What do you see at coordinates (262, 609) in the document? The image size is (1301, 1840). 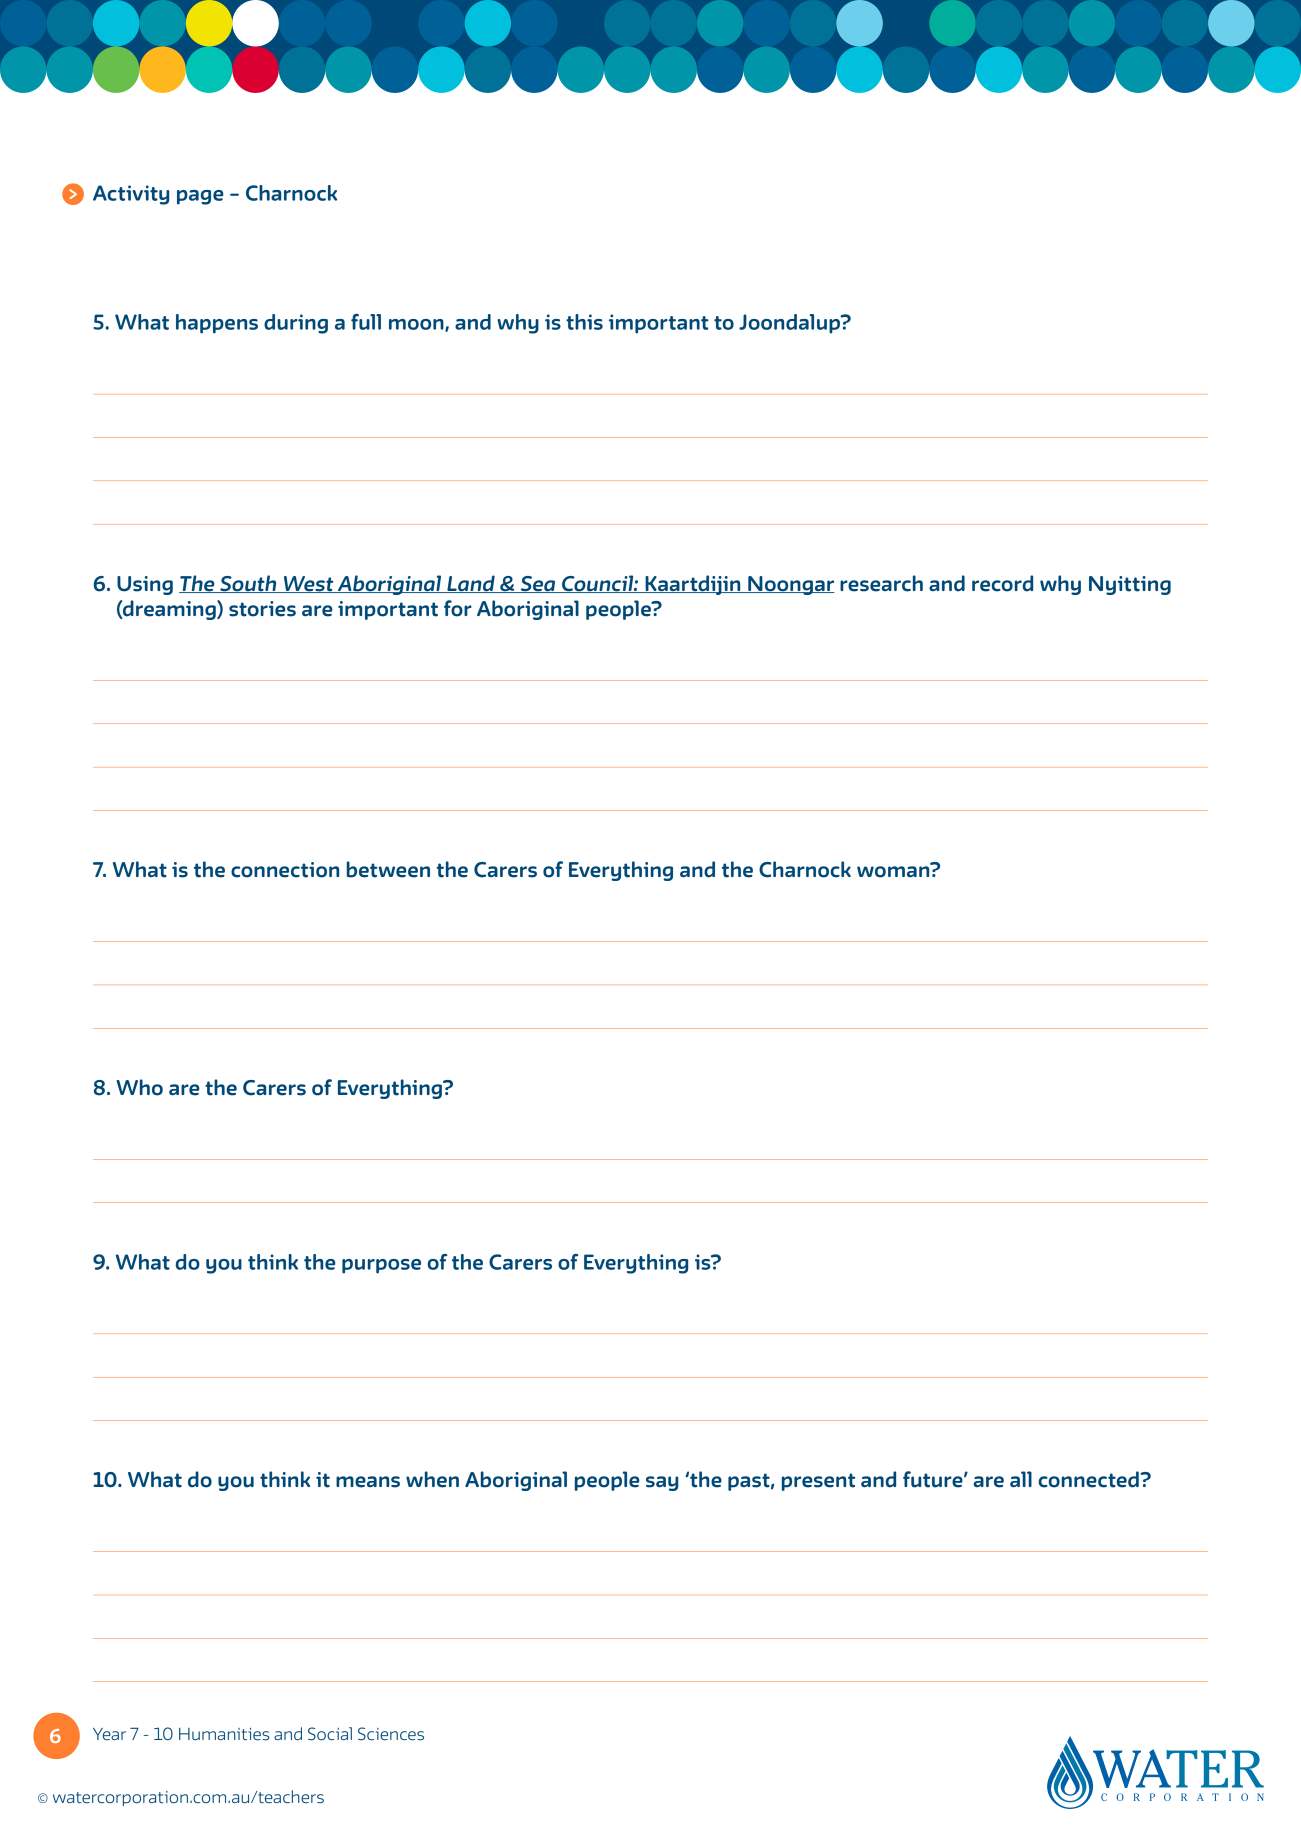 I see `stories` at bounding box center [262, 609].
